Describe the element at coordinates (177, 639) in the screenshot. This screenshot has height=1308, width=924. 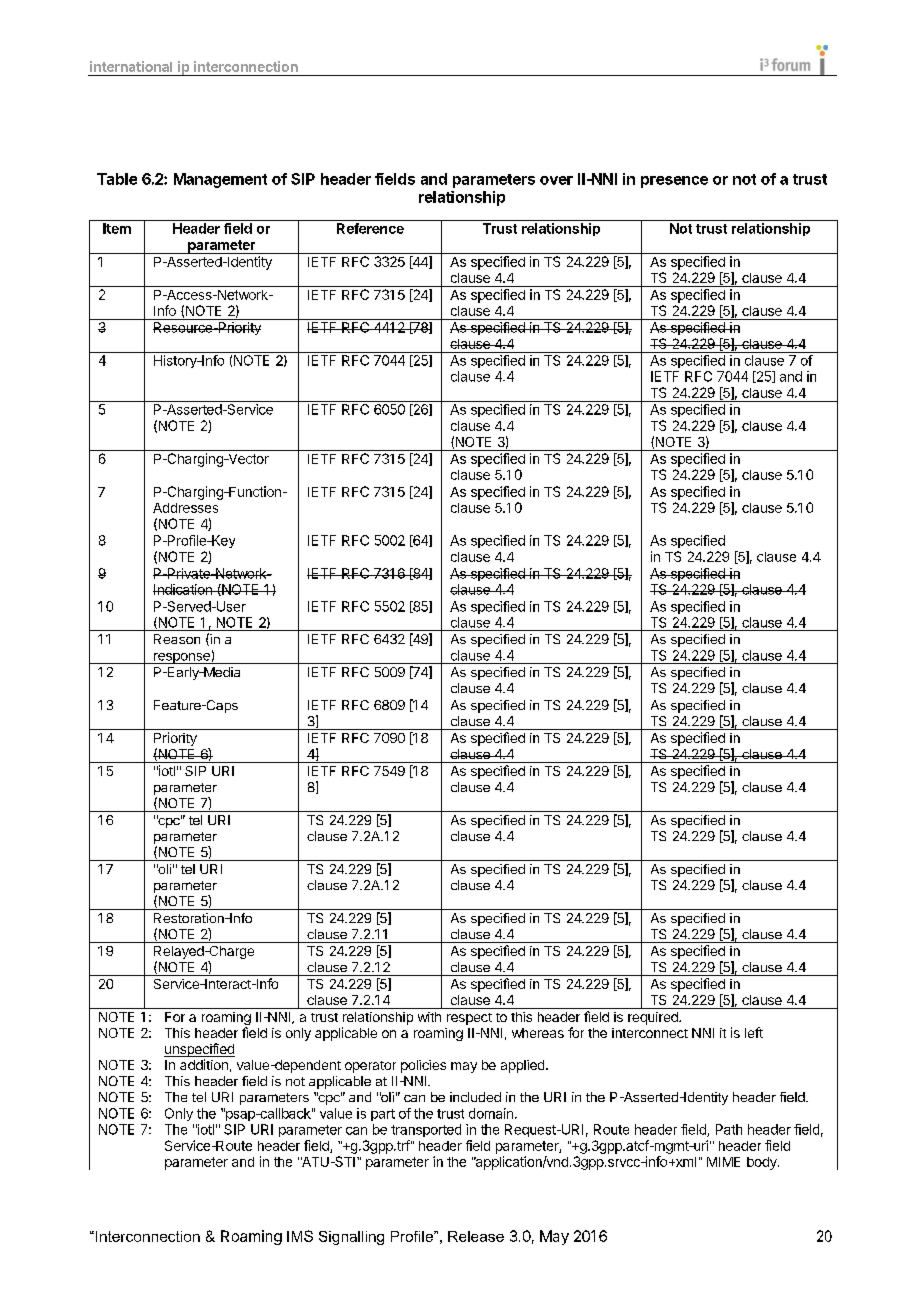
I see `Reason` at that location.
